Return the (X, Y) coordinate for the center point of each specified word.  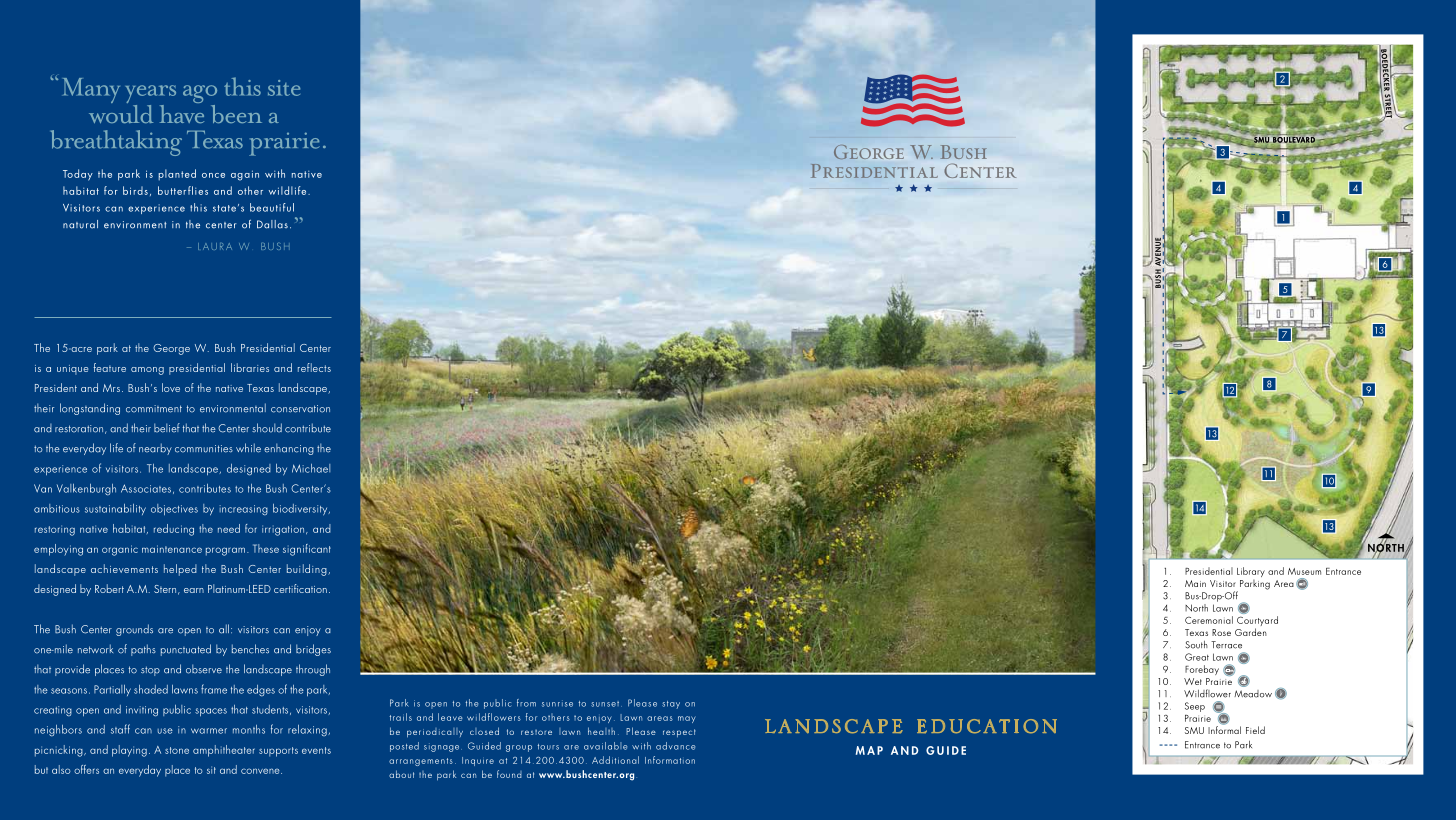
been (236, 114)
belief (167, 428)
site (284, 88)
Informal (1224, 729)
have (182, 112)
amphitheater (224, 751)
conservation (300, 409)
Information (670, 760)
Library (1251, 572)
